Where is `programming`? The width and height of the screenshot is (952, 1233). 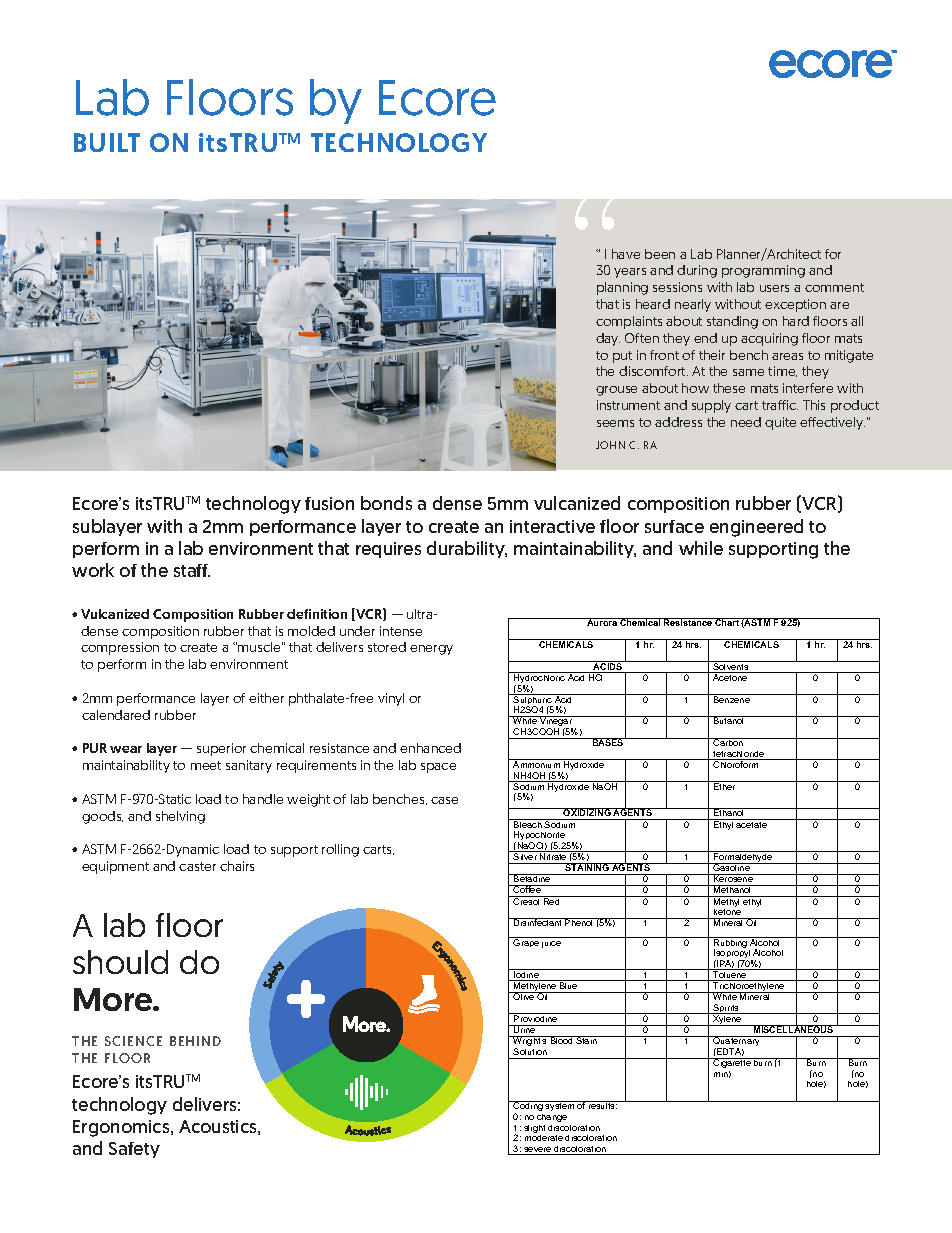
programming is located at coordinates (763, 271).
